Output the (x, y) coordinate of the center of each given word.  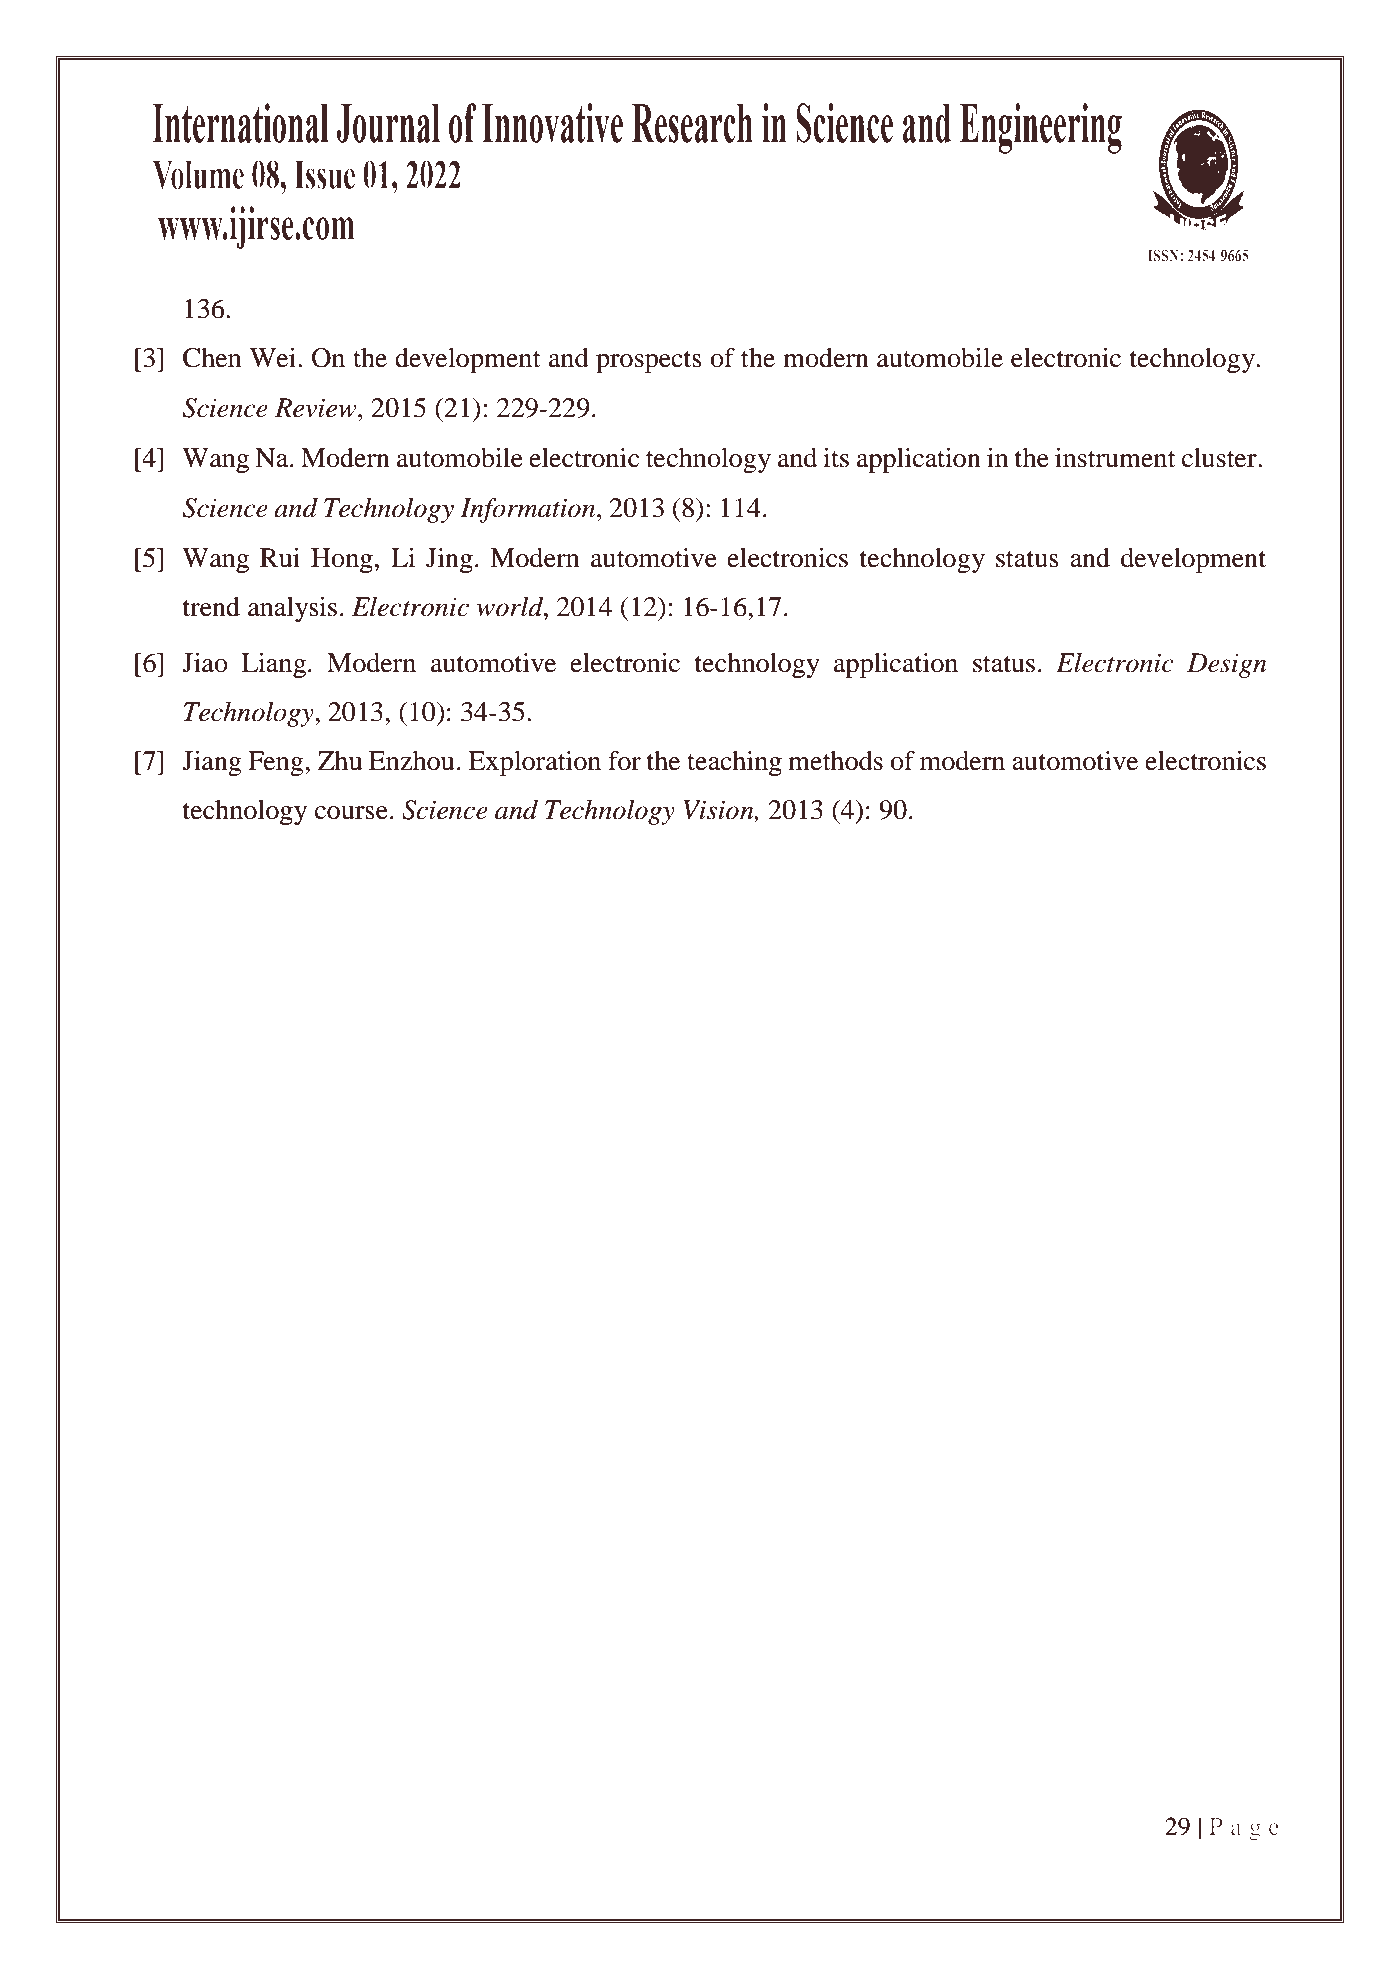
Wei (273, 357)
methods (835, 761)
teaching (734, 763)
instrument (1115, 457)
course (351, 813)
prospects (649, 362)
